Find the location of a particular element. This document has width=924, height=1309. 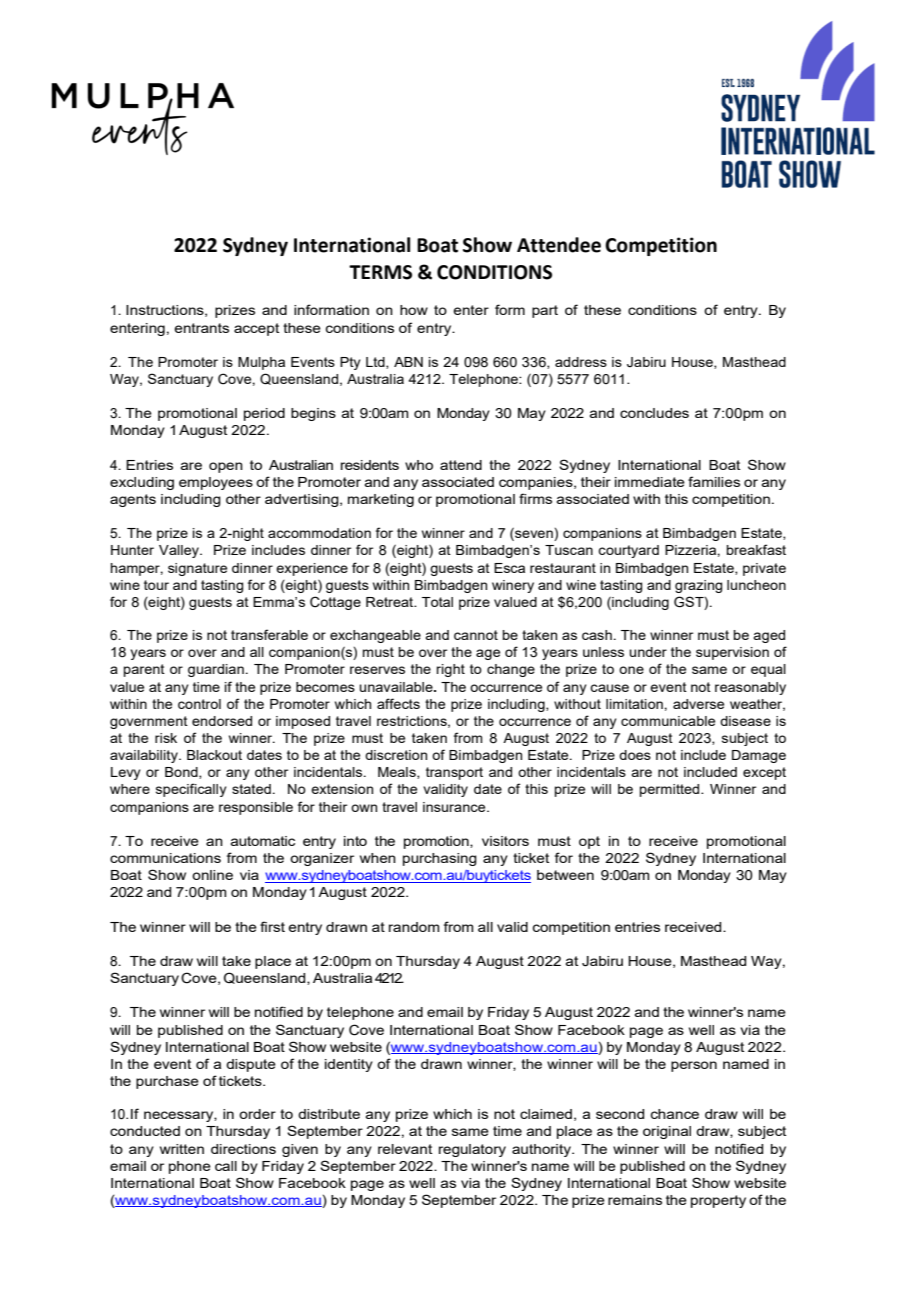

employees is located at coordinates (216, 483).
